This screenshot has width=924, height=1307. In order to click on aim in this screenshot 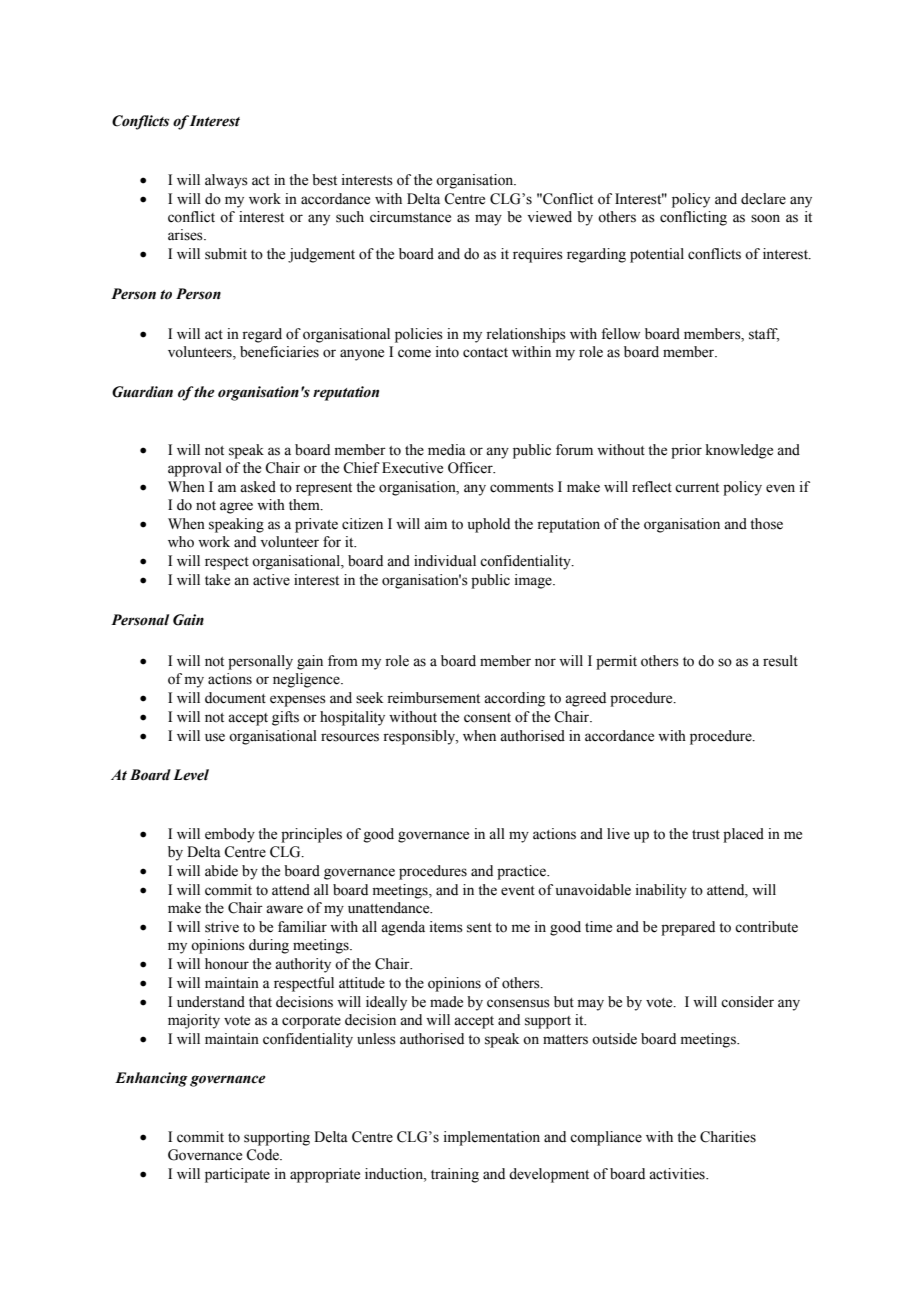, I will do `click(435, 524)`.
